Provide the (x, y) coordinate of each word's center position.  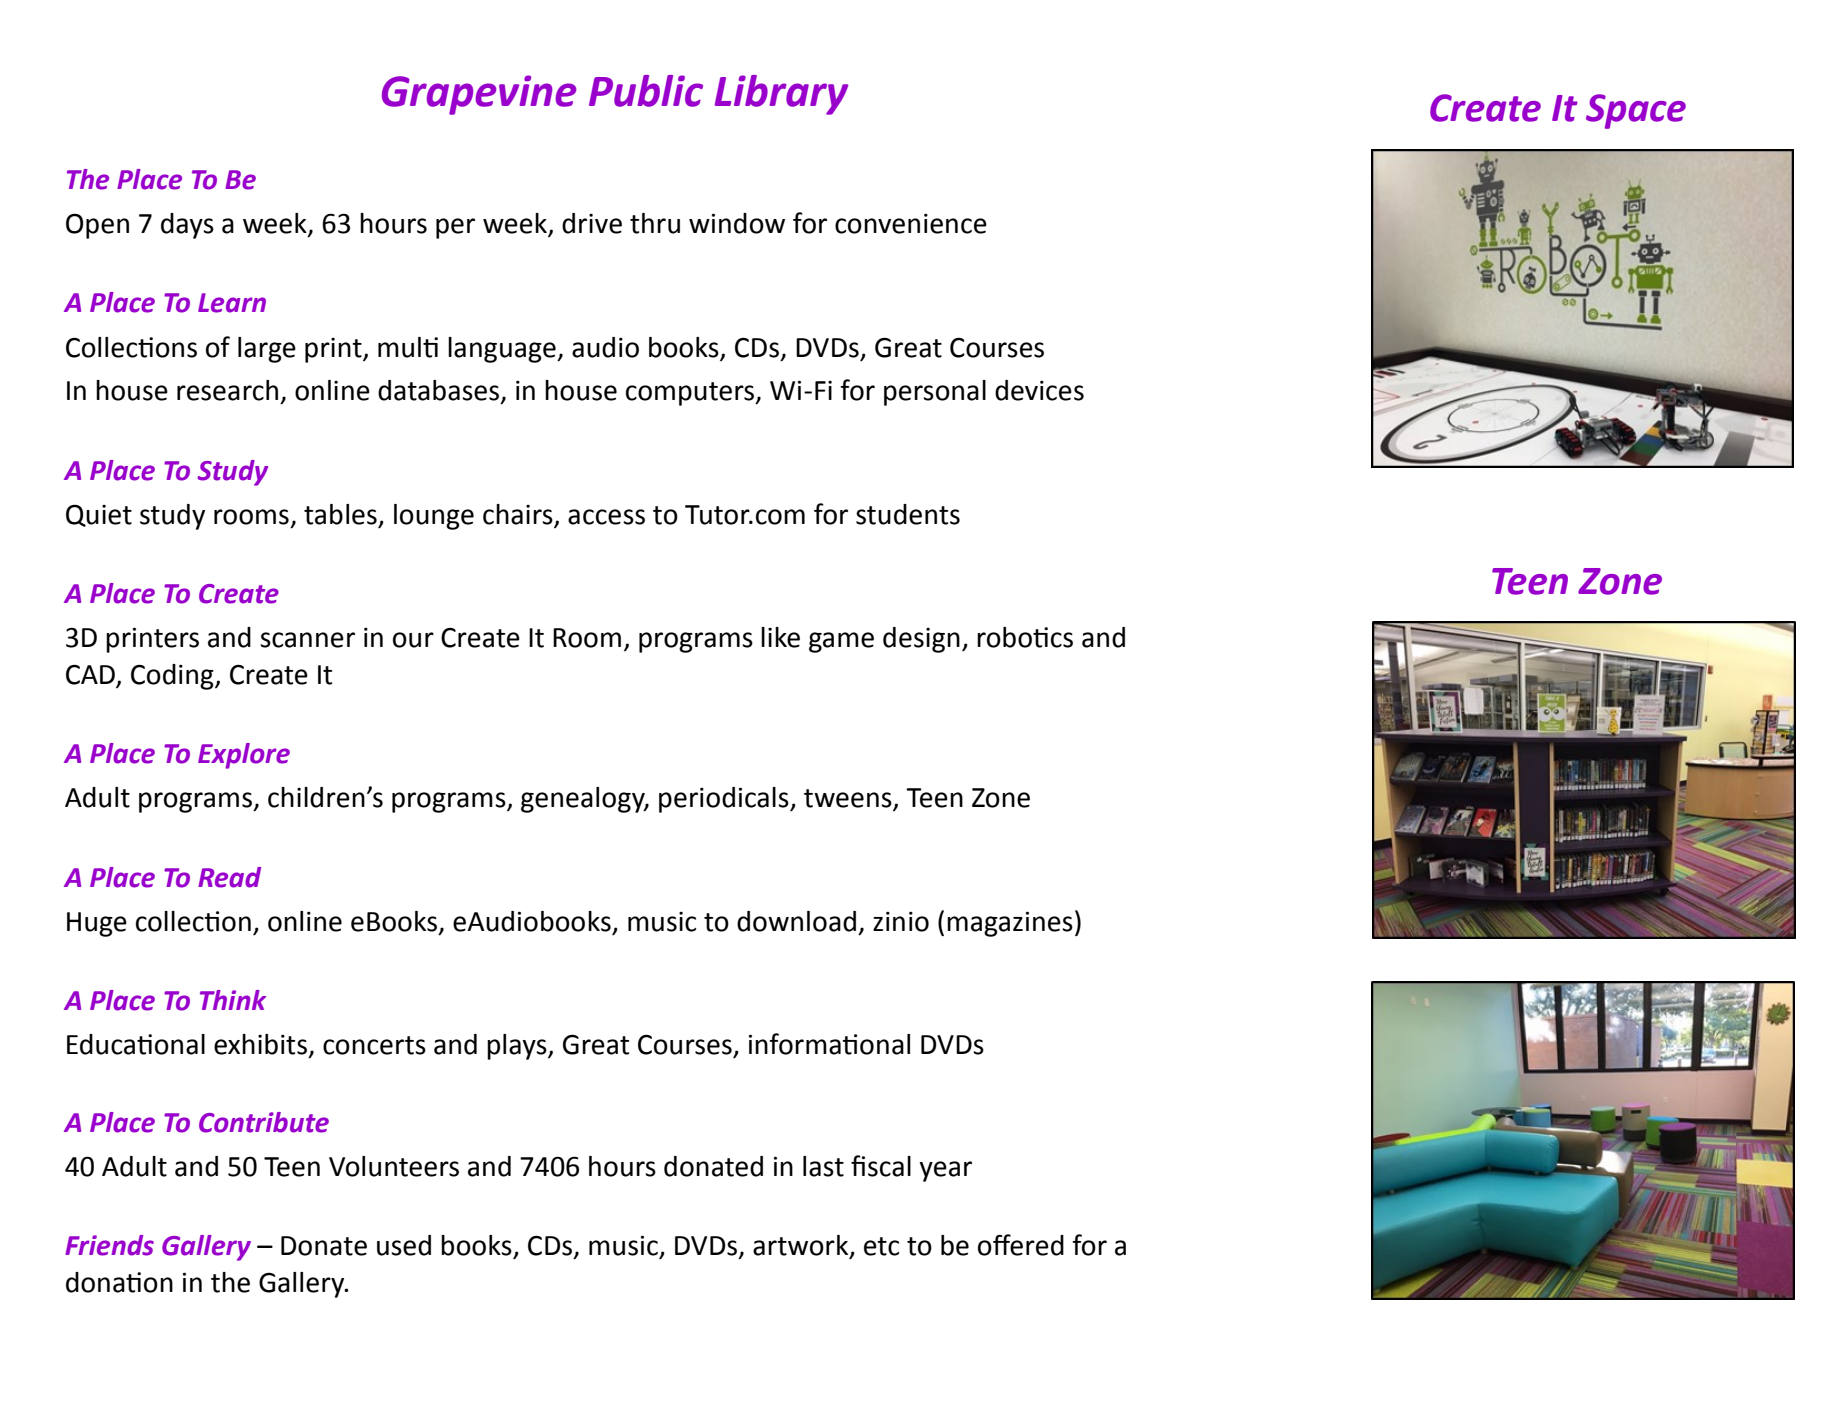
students (908, 514)
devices (1039, 390)
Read (229, 877)
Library (781, 95)
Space (1636, 111)
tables (340, 514)
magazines (1010, 924)
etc (881, 1246)
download (796, 921)
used (404, 1245)
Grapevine (479, 95)
